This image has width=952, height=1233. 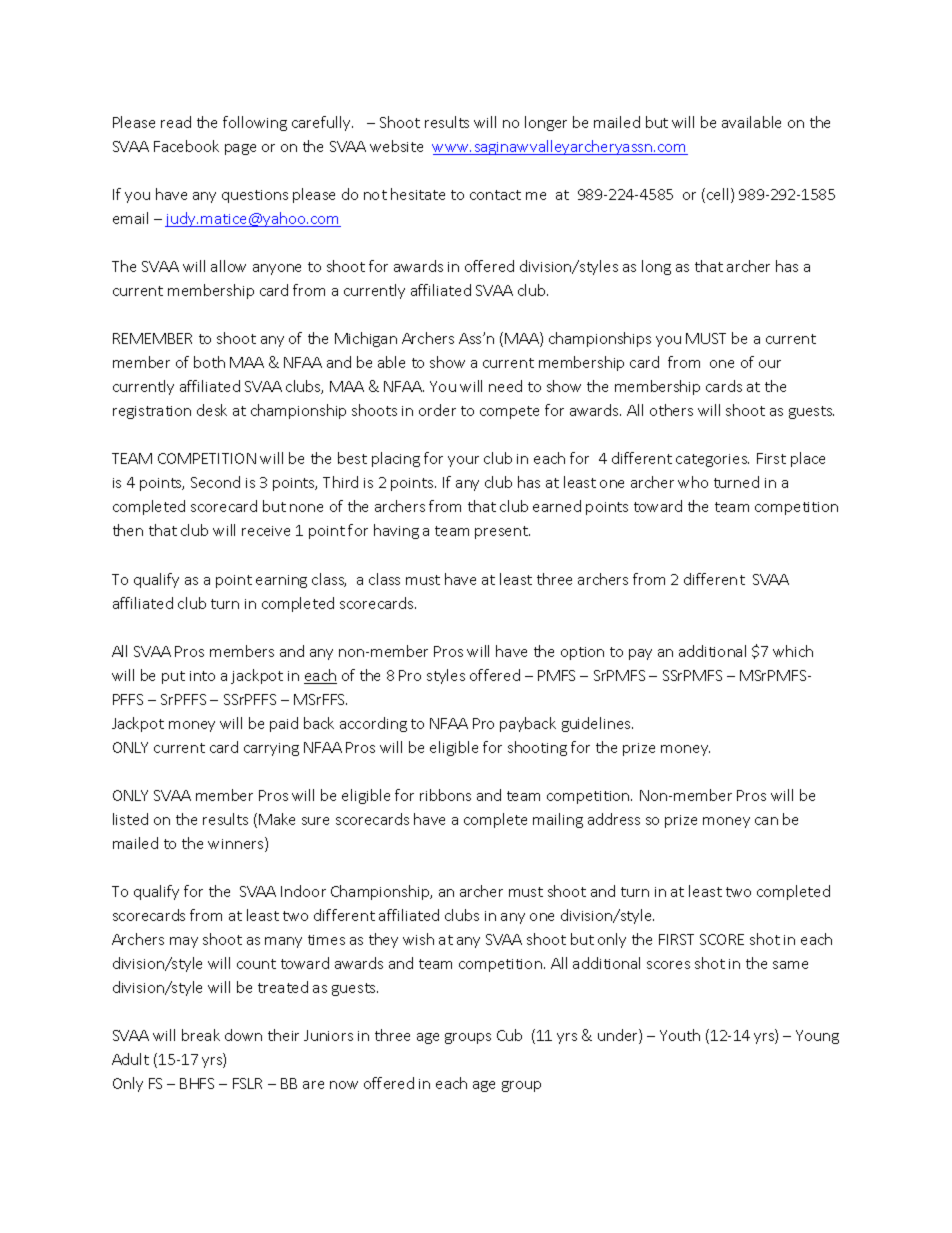 I want to click on both, so click(x=209, y=362).
